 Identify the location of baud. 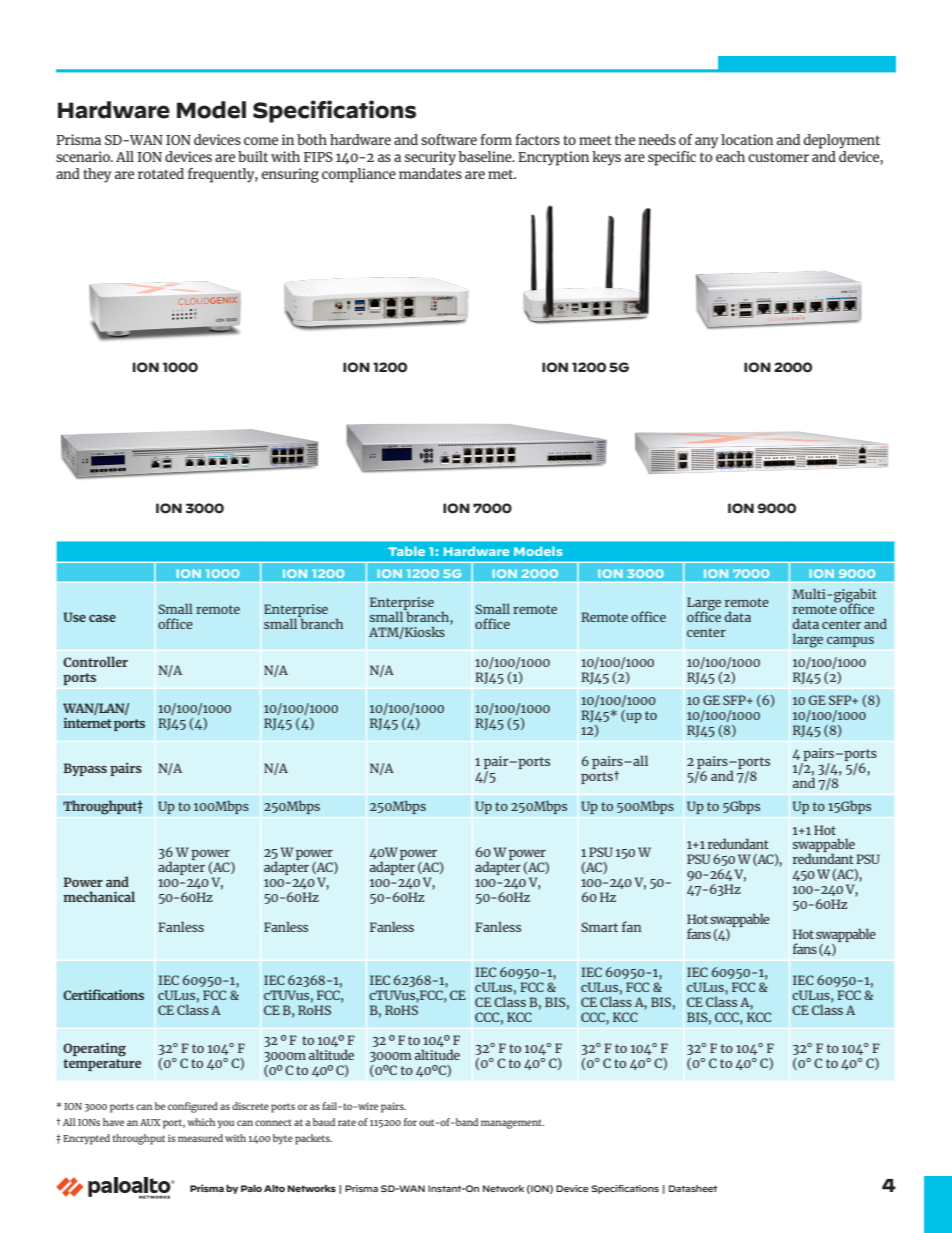
(324, 1122).
